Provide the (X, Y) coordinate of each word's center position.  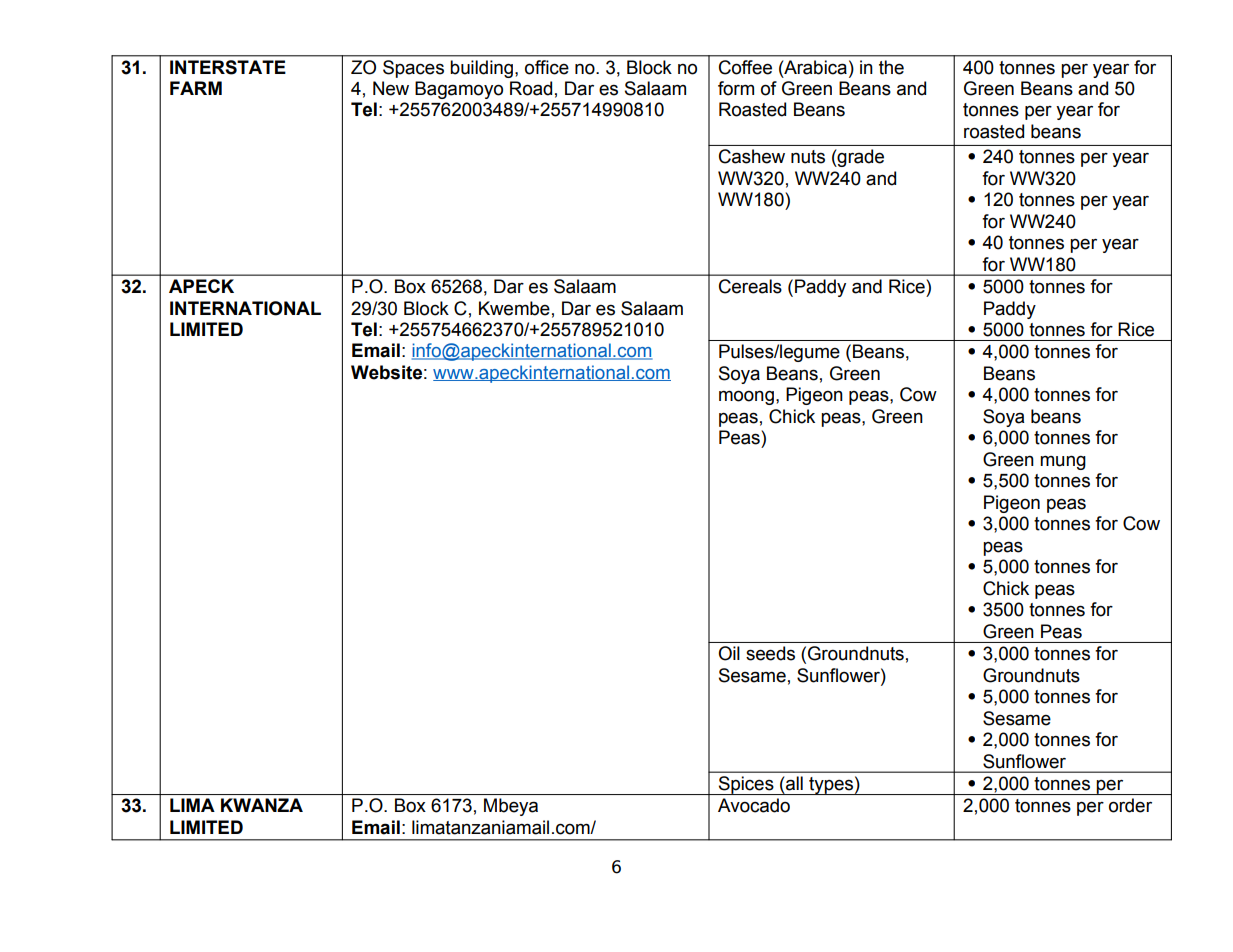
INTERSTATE (227, 67)
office (546, 67)
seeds (770, 653)
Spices (746, 785)
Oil (729, 653)
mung (1063, 462)
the (891, 67)
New (391, 88)
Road (531, 88)
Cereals (750, 286)
